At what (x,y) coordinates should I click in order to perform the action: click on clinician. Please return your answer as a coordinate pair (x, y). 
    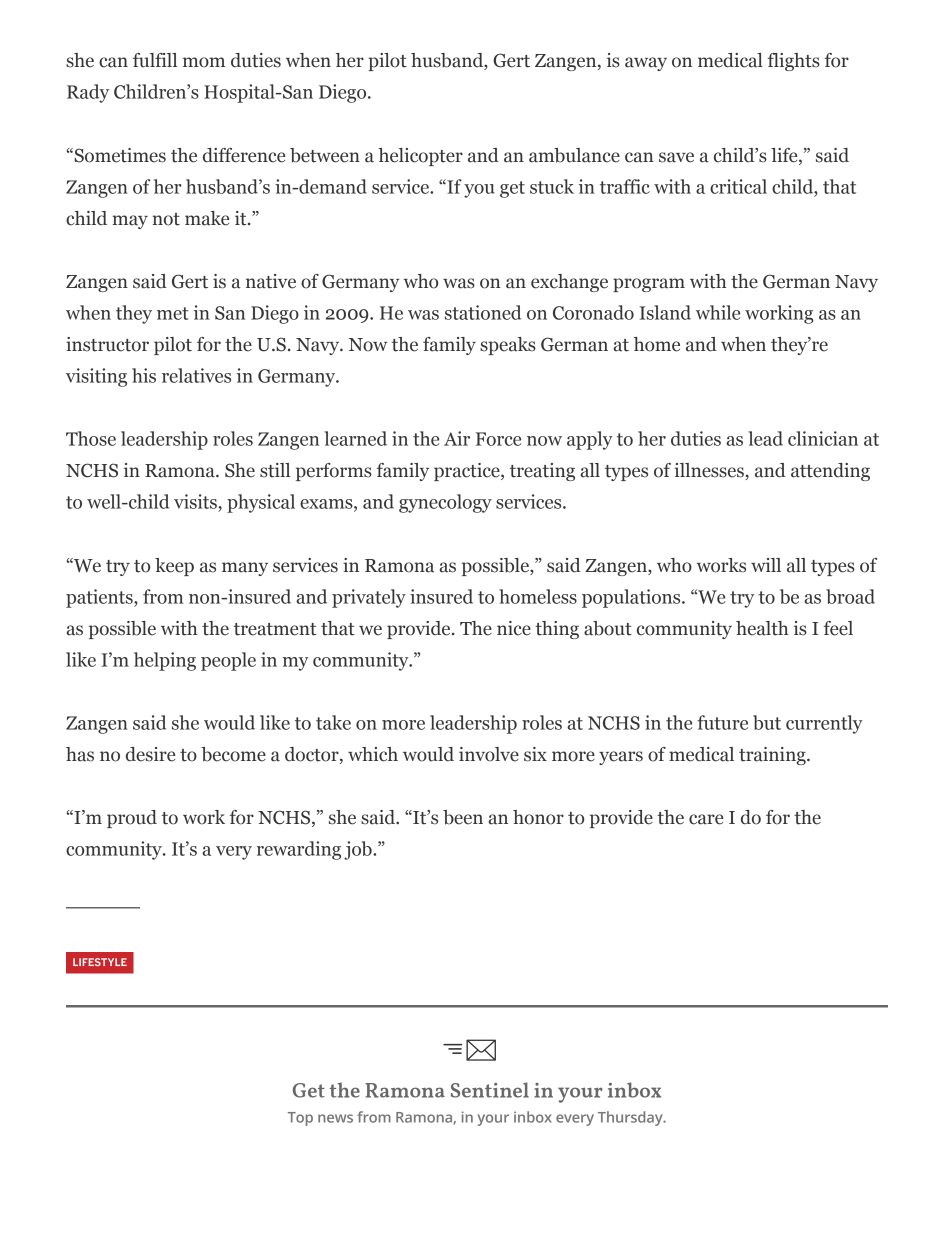
    Looking at the image, I should click on (823, 438).
